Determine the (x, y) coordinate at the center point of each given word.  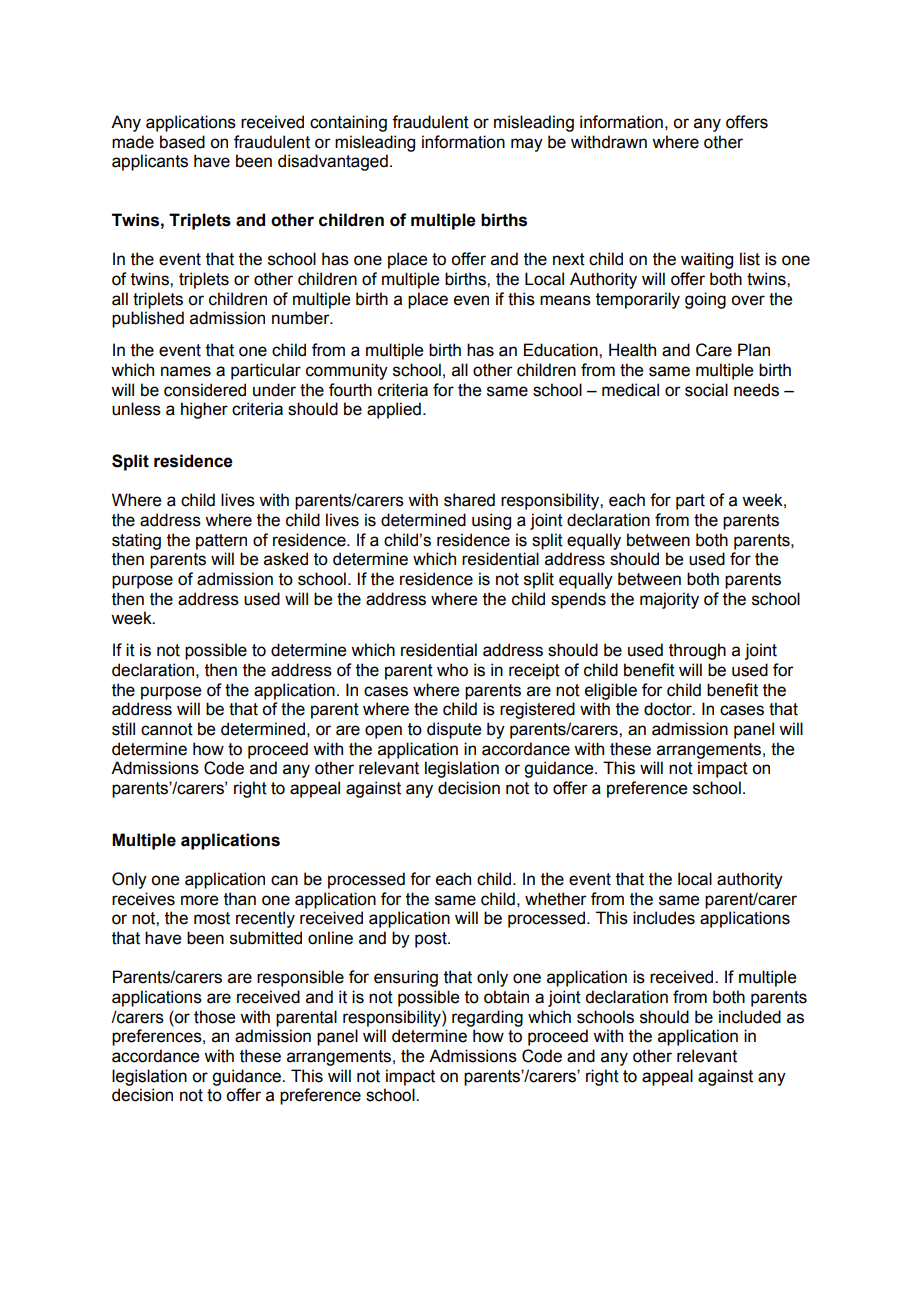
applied (394, 410)
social (706, 390)
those (214, 1017)
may (527, 145)
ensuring (406, 978)
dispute (454, 730)
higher (204, 410)
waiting (707, 260)
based (182, 142)
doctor (669, 709)
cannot (167, 729)
